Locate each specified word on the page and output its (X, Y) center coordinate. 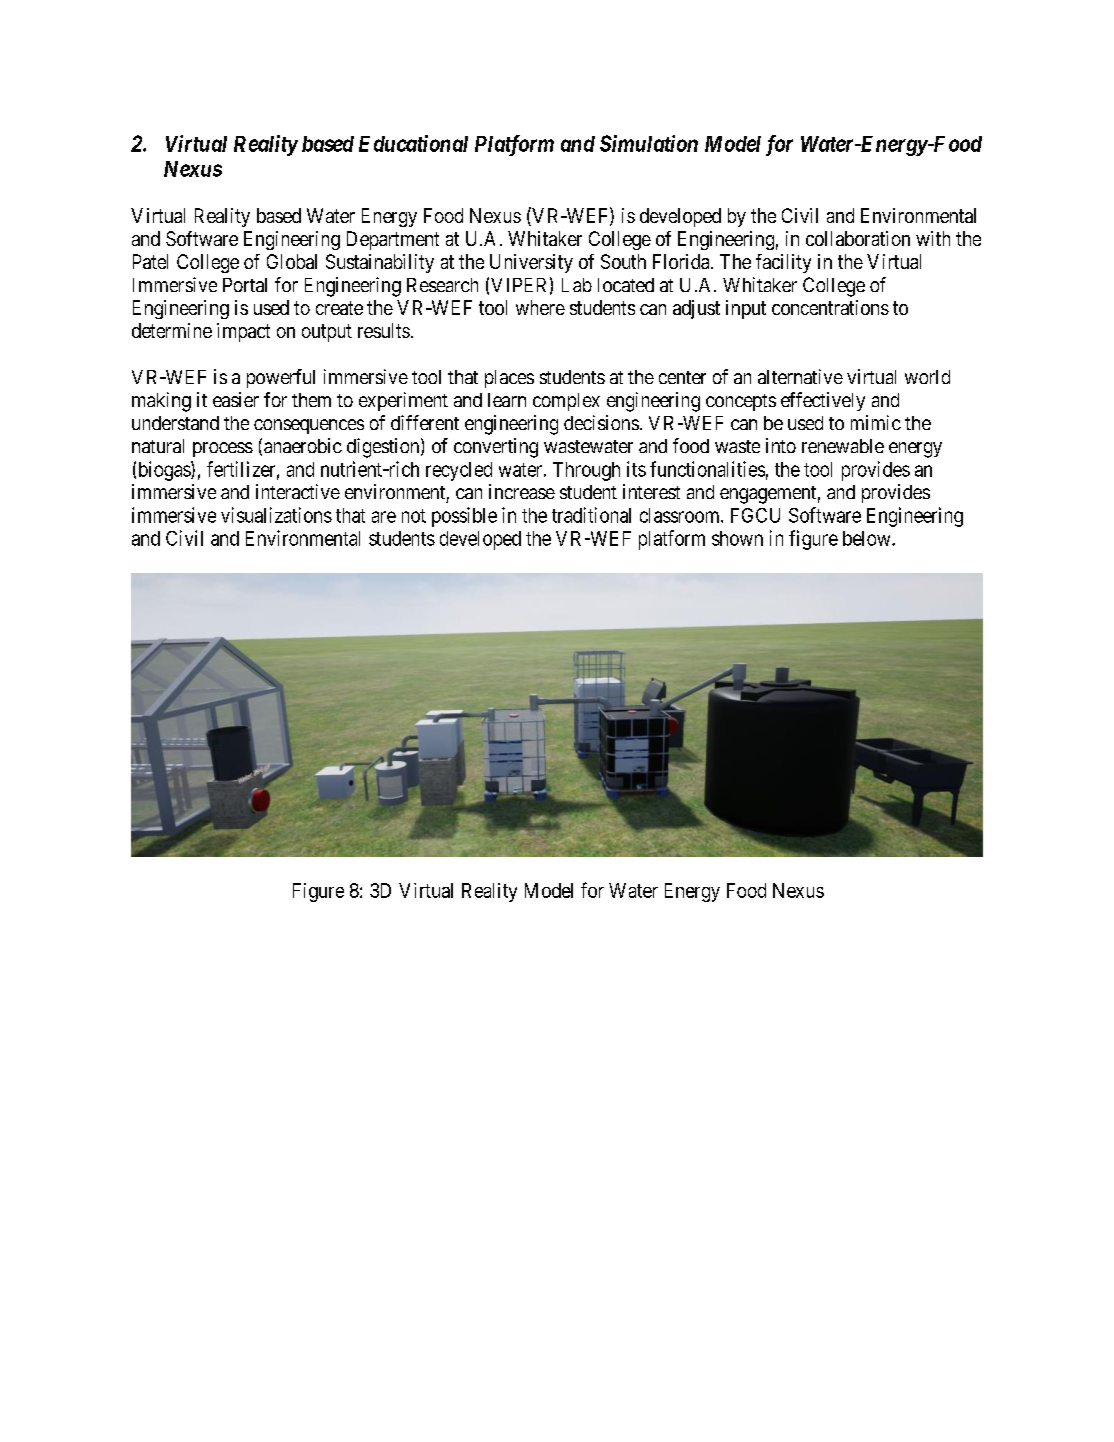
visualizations (276, 515)
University (531, 263)
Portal (245, 285)
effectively (823, 401)
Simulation (649, 143)
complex (566, 402)
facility (783, 263)
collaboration (858, 238)
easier (236, 399)
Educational (413, 143)
